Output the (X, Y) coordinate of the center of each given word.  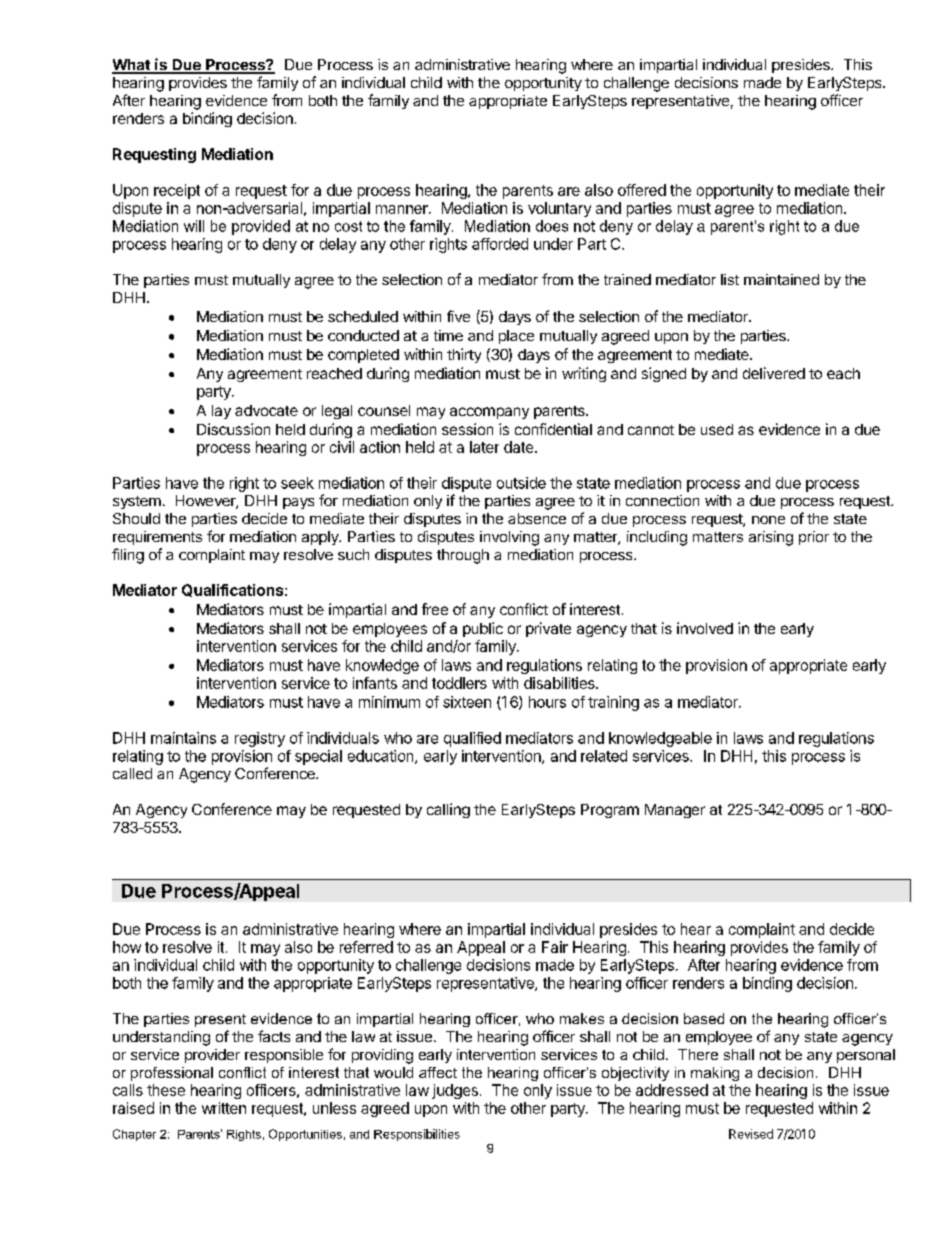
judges (455, 1091)
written (224, 1108)
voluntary (559, 209)
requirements (157, 538)
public (483, 629)
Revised (751, 1134)
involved (705, 628)
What (132, 66)
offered (642, 190)
